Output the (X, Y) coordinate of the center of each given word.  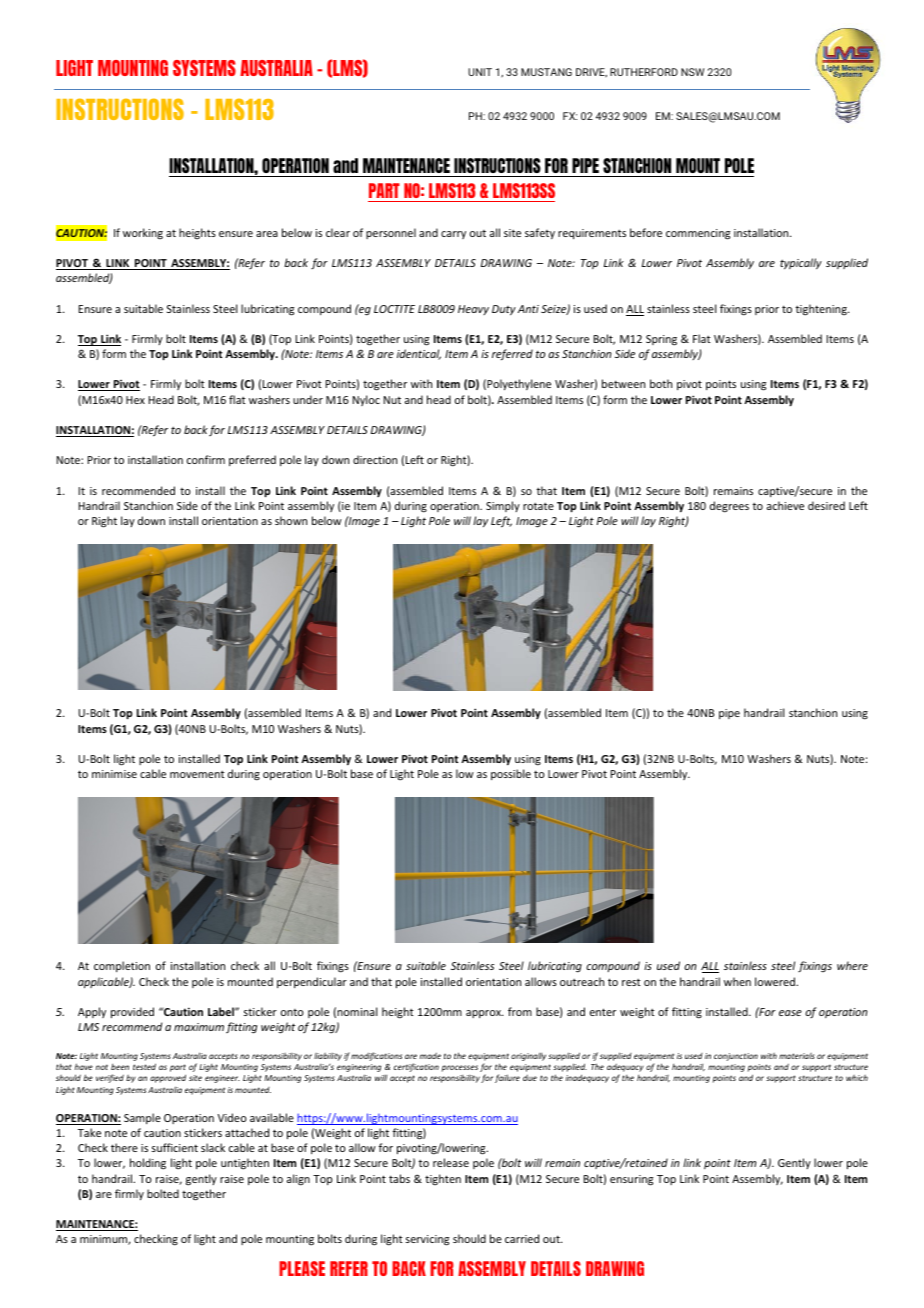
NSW (692, 72)
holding (148, 1164)
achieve (785, 505)
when (737, 981)
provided (132, 1012)
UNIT (480, 72)
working (143, 233)
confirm (206, 459)
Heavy (473, 310)
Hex (135, 400)
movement (197, 774)
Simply (503, 506)
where (852, 965)
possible (511, 774)
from (520, 1011)
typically (801, 264)
